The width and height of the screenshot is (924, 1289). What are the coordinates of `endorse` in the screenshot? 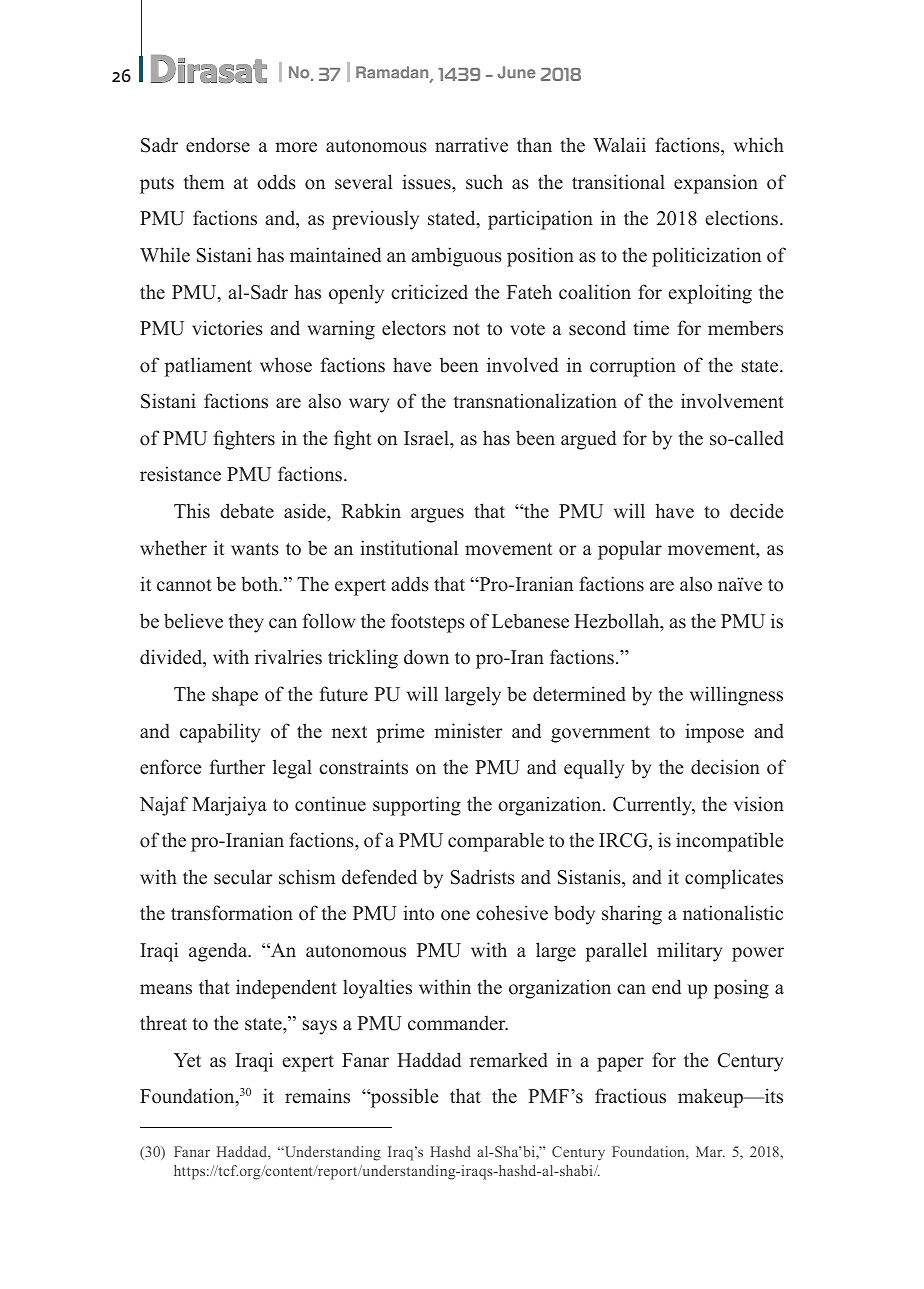 It's located at (218, 145).
